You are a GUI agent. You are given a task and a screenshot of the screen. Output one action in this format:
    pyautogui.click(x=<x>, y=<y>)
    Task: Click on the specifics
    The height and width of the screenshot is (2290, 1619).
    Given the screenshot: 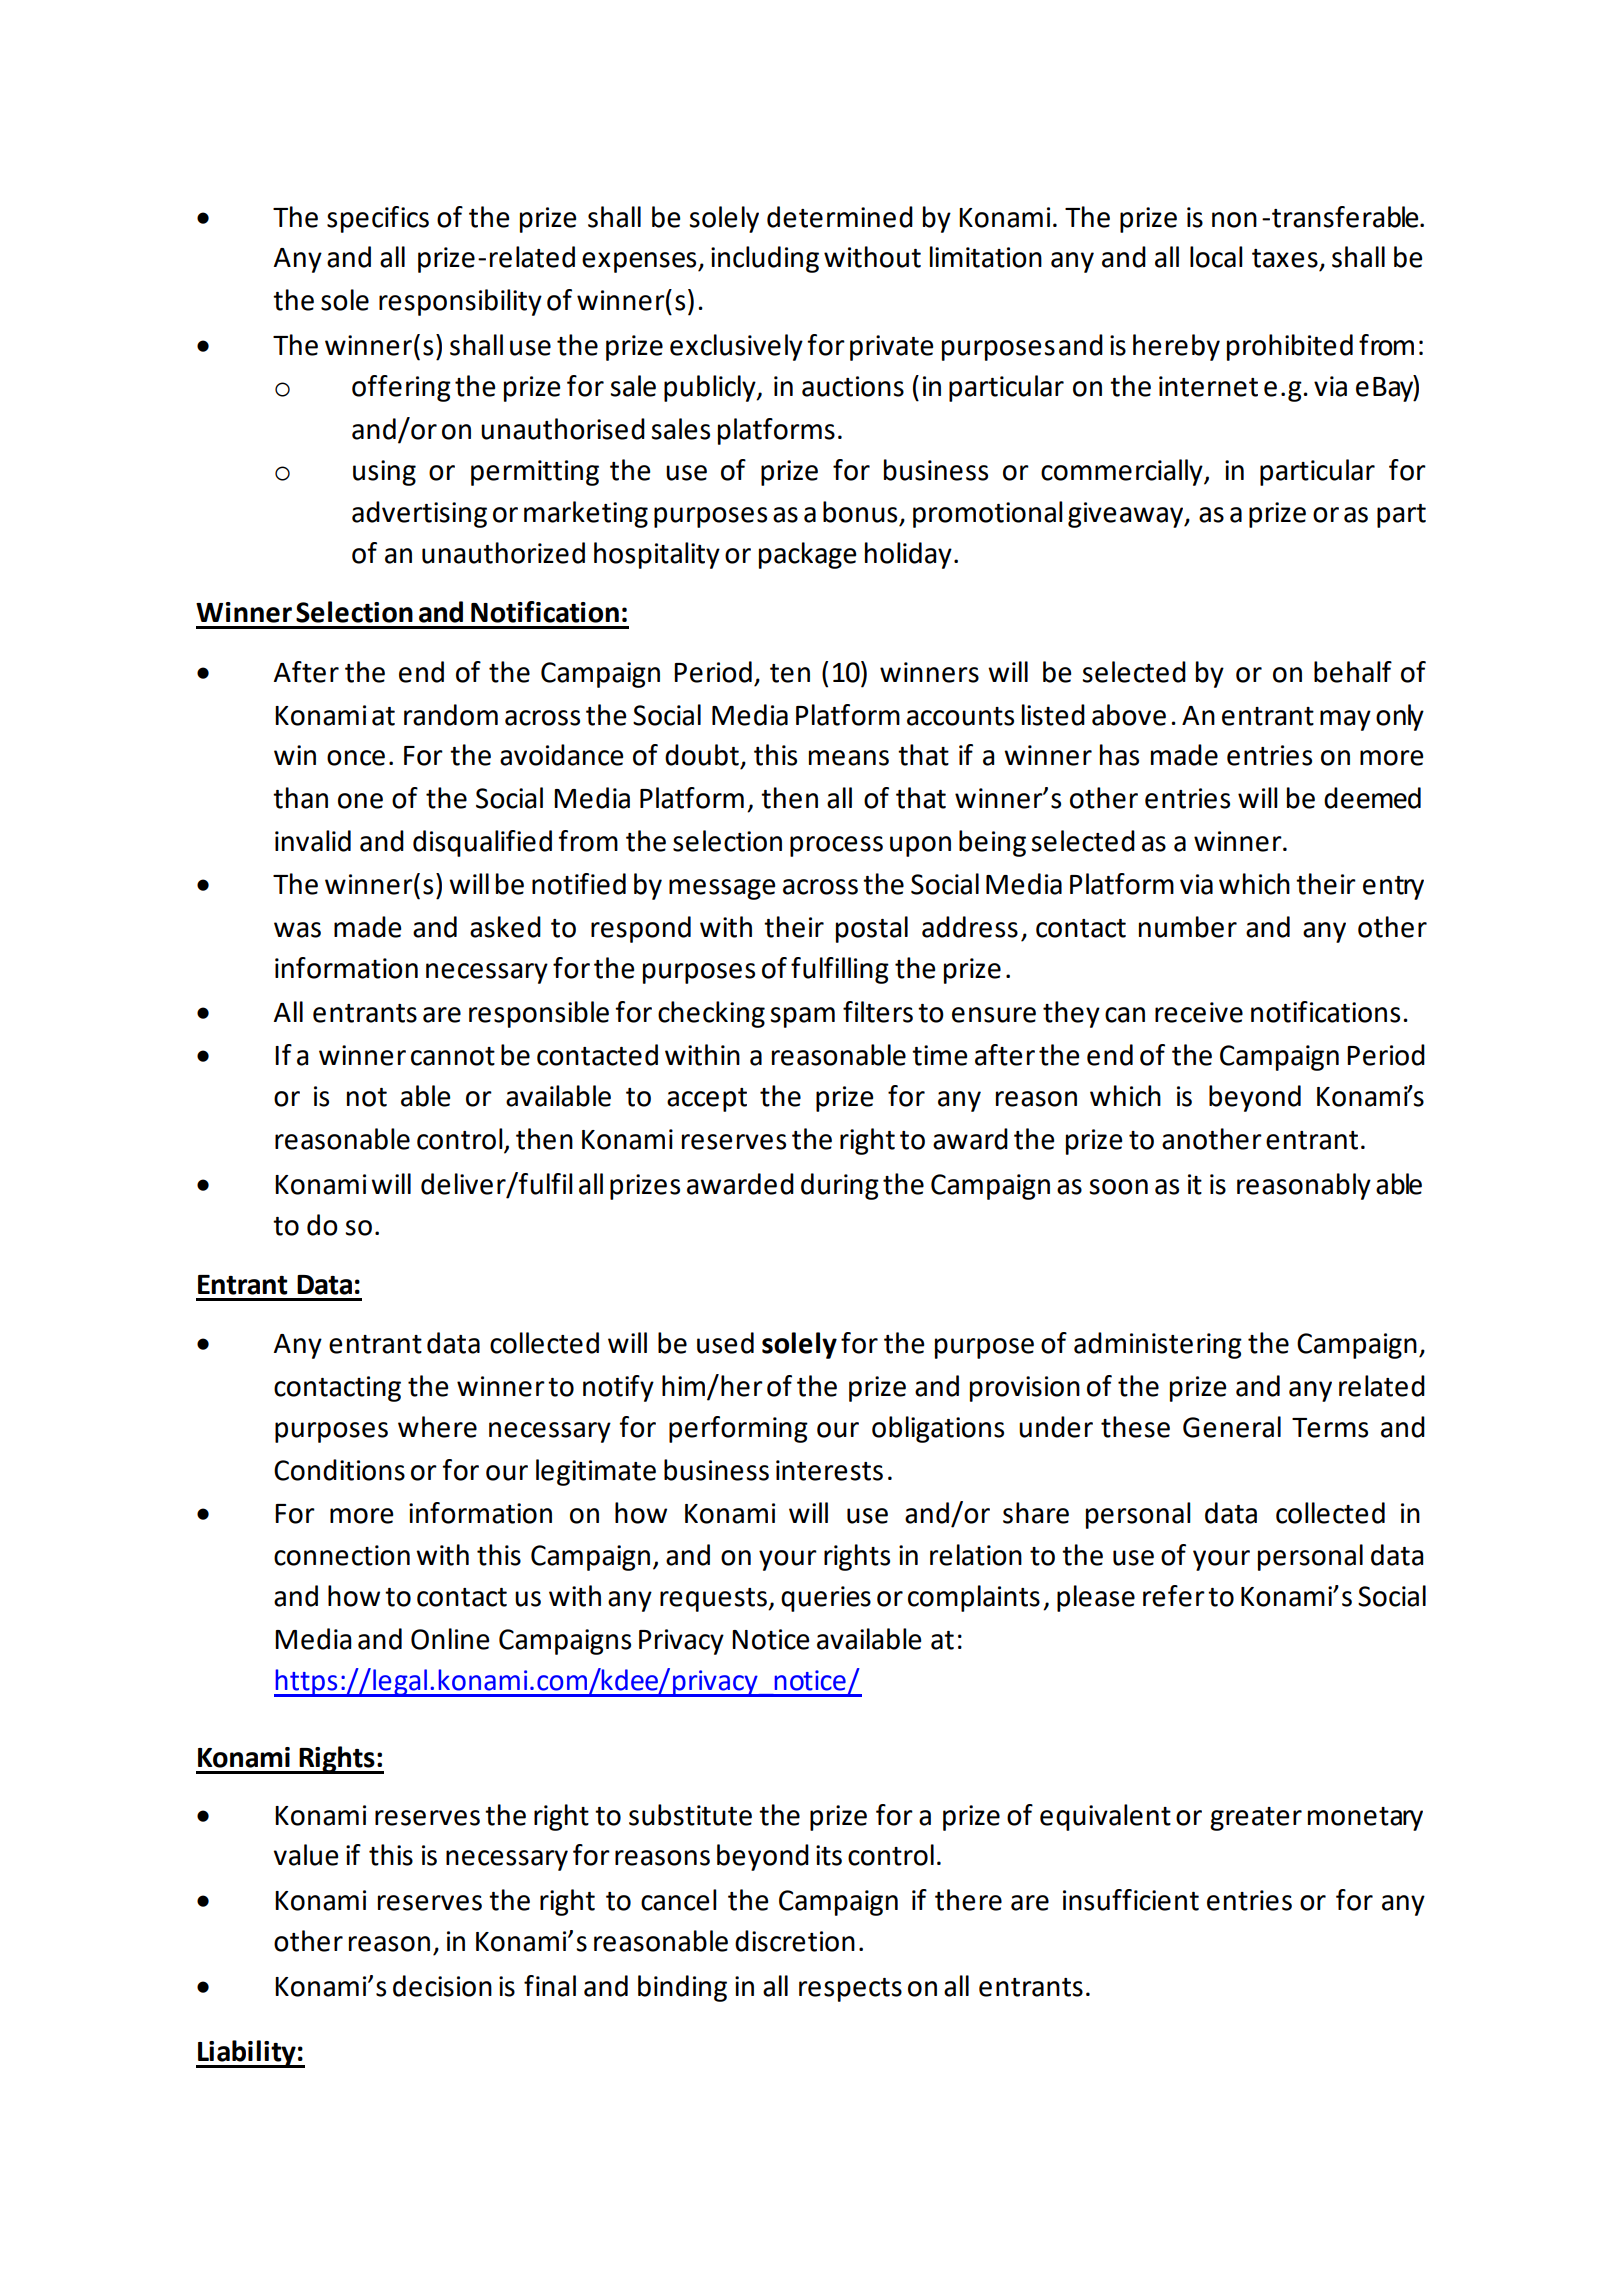 What is the action you would take?
    pyautogui.click(x=378, y=219)
